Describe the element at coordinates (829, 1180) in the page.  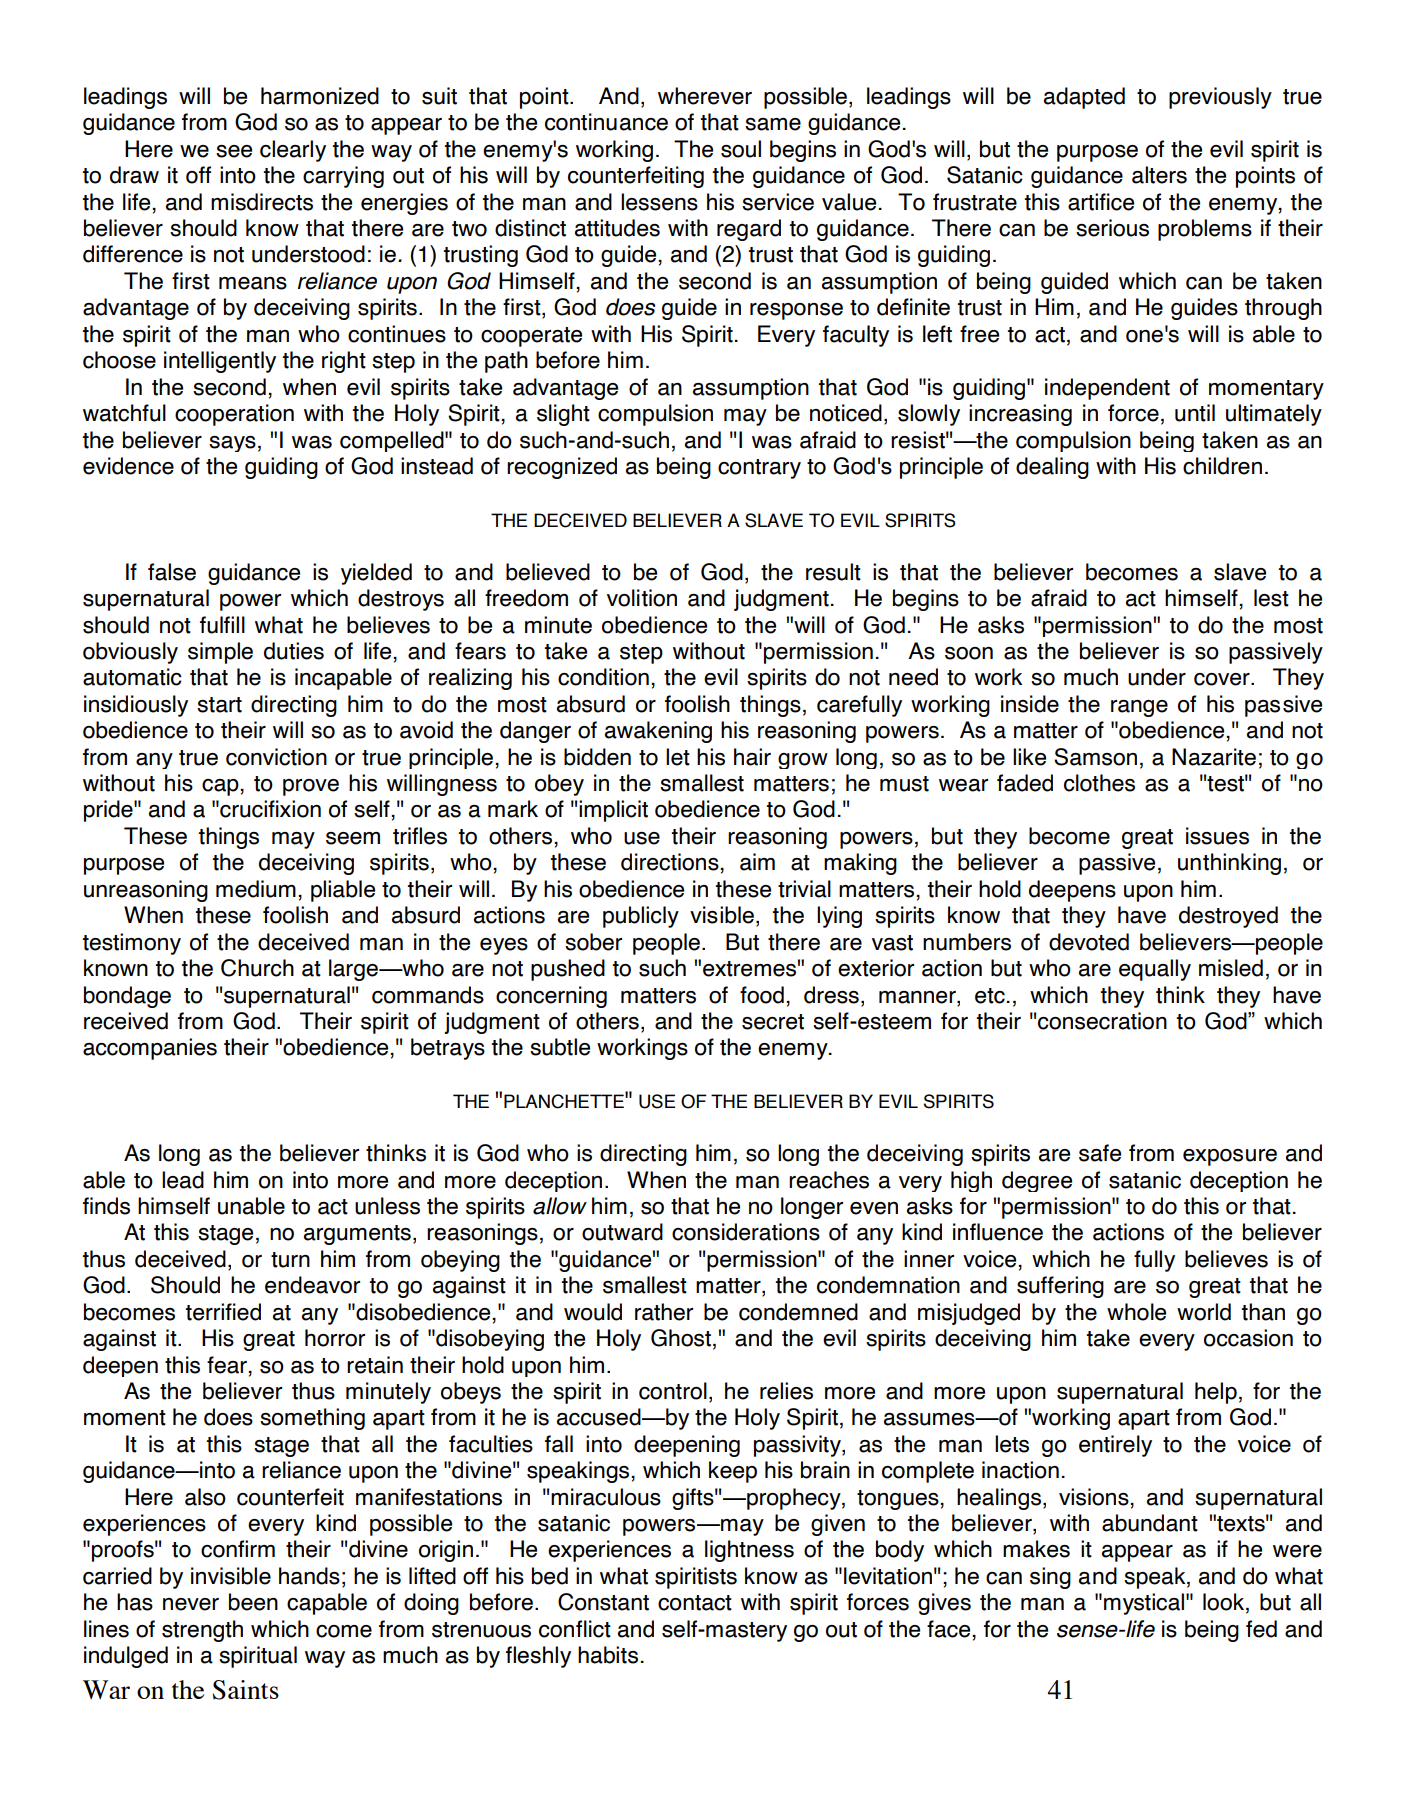
I see `reaches` at that location.
